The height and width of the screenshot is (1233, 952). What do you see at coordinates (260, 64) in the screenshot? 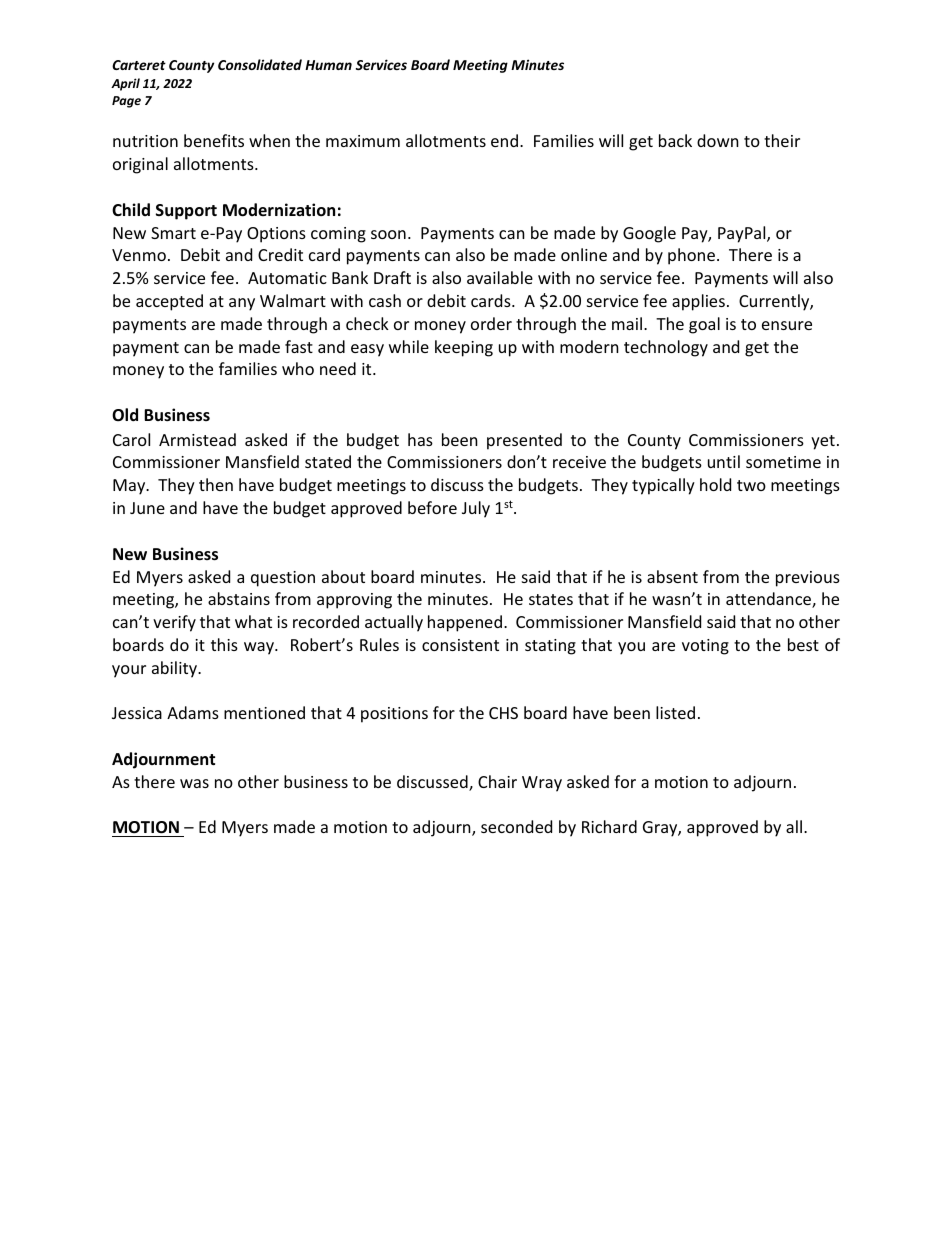
I see `Consolidated` at bounding box center [260, 64].
